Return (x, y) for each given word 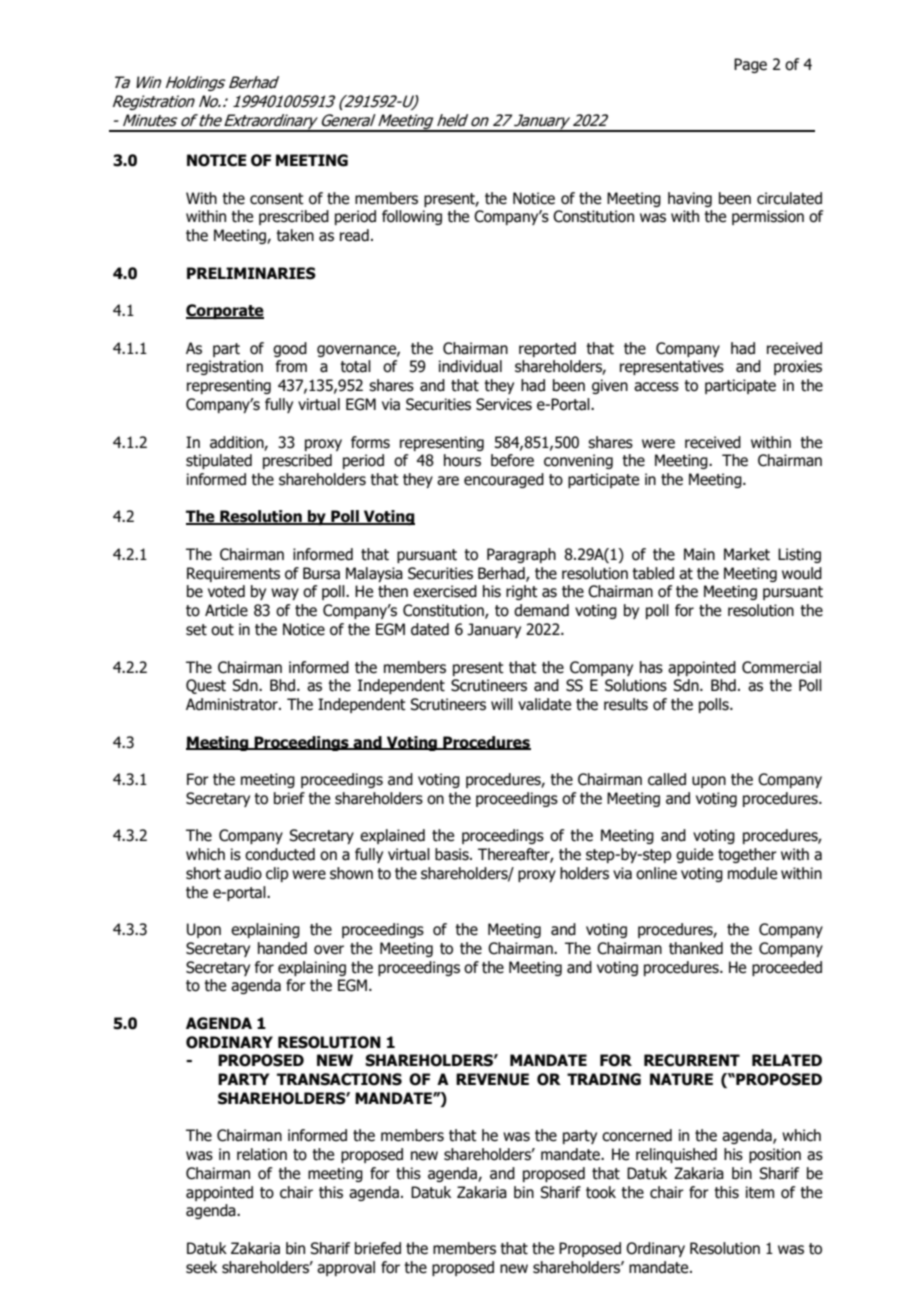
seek (201, 1267)
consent (277, 199)
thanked (696, 948)
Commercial (781, 667)
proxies (798, 367)
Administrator (233, 704)
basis (453, 854)
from (291, 366)
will (502, 704)
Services (504, 404)
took (601, 1192)
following (412, 217)
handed (282, 948)
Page (750, 65)
